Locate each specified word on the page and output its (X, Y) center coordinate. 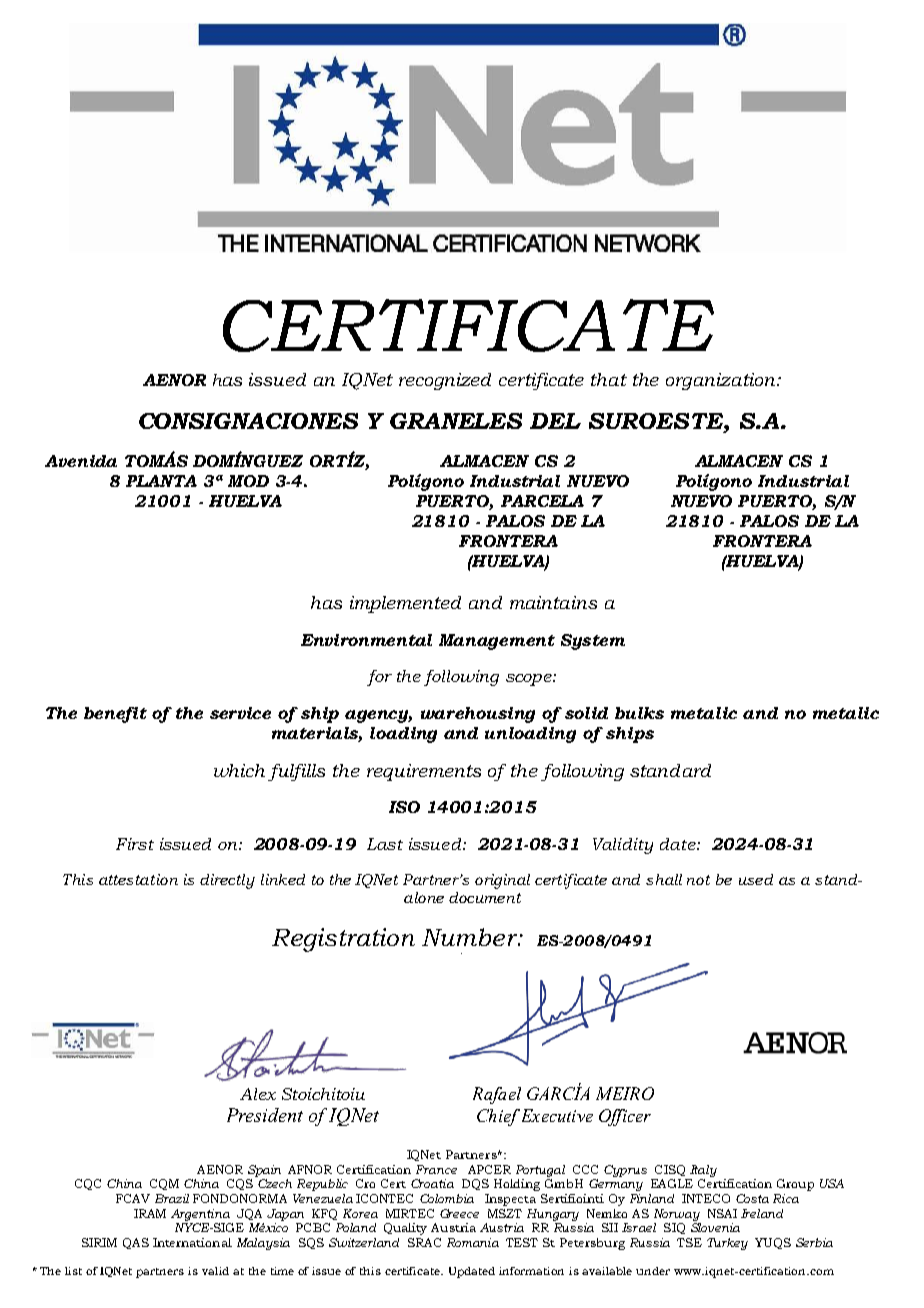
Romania (473, 1242)
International (192, 1242)
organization (722, 381)
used (756, 879)
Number (471, 937)
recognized (445, 381)
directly (227, 881)
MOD (248, 481)
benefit (115, 715)
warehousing (478, 715)
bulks (639, 713)
